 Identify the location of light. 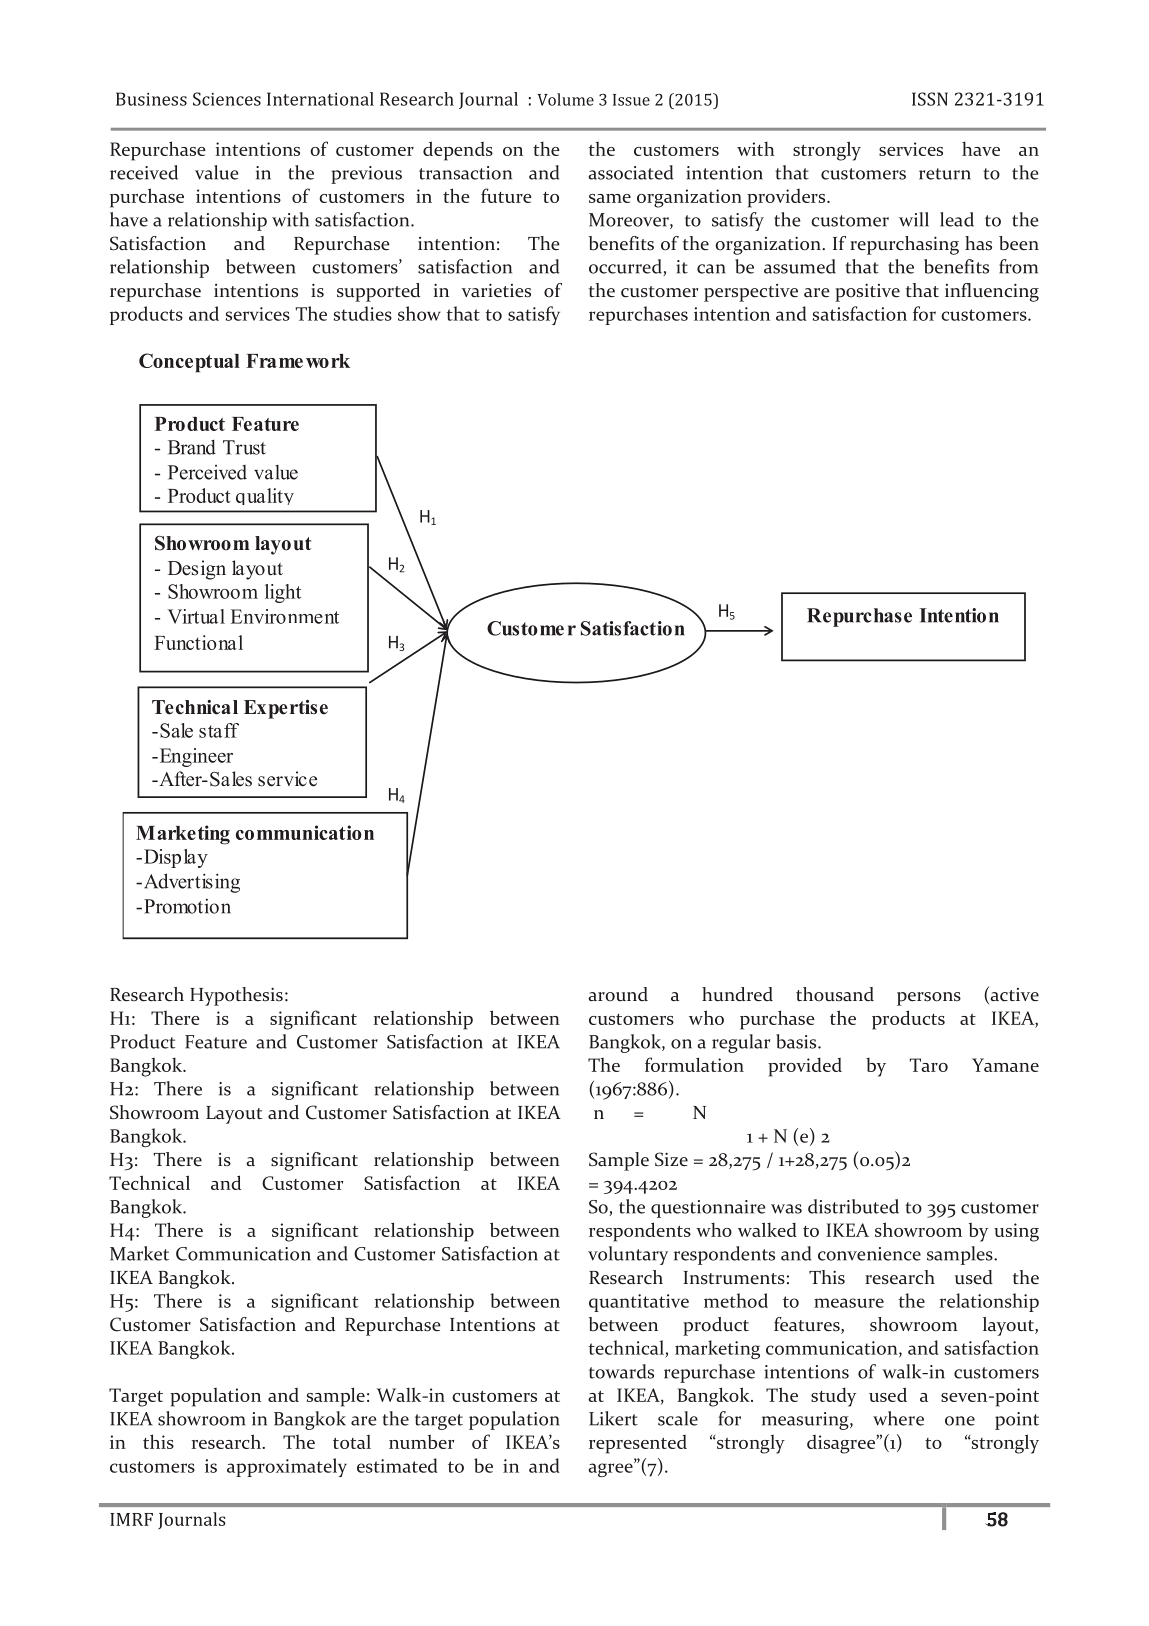
(283, 593).
